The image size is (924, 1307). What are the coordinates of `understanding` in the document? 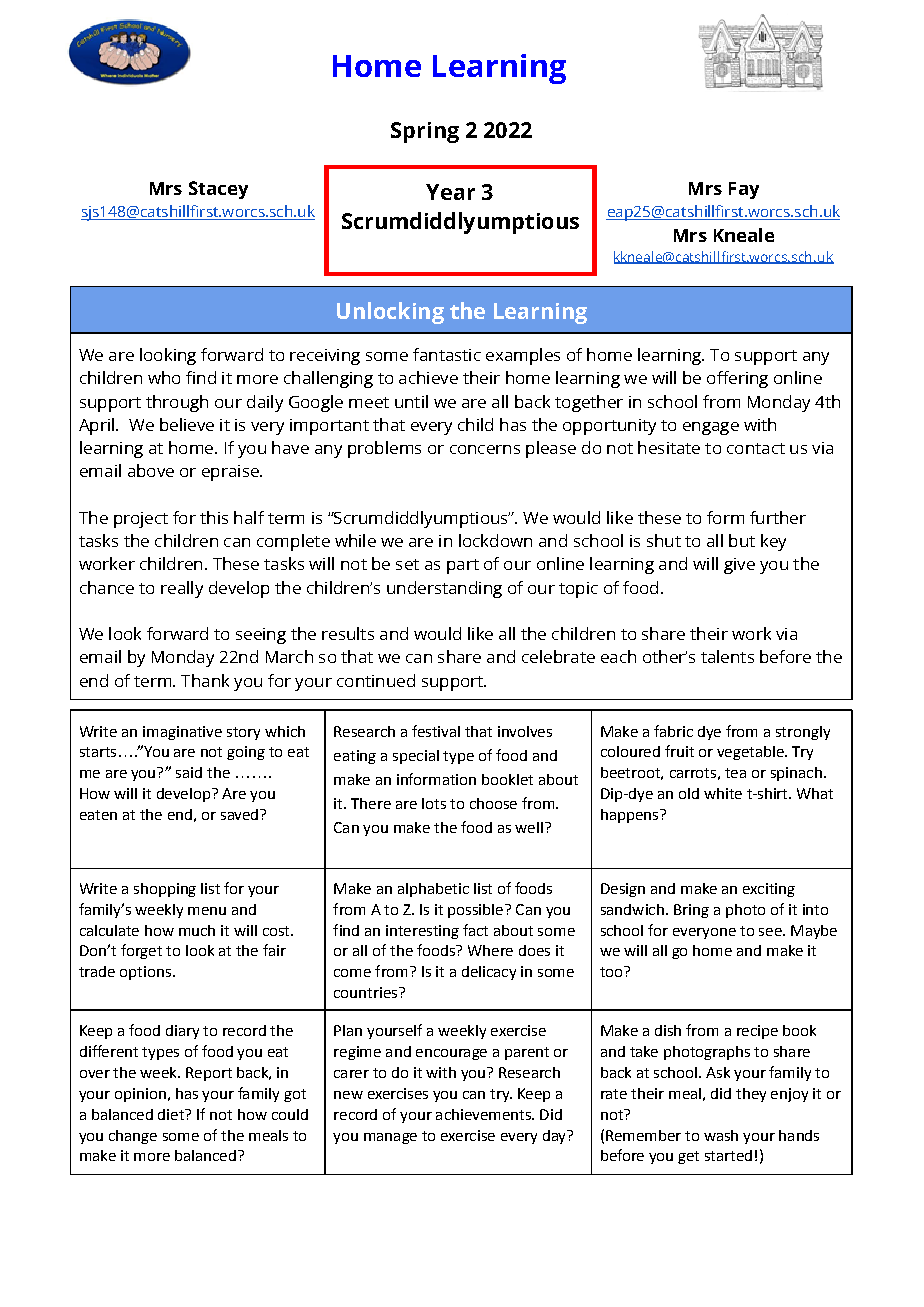 It's located at (444, 589).
